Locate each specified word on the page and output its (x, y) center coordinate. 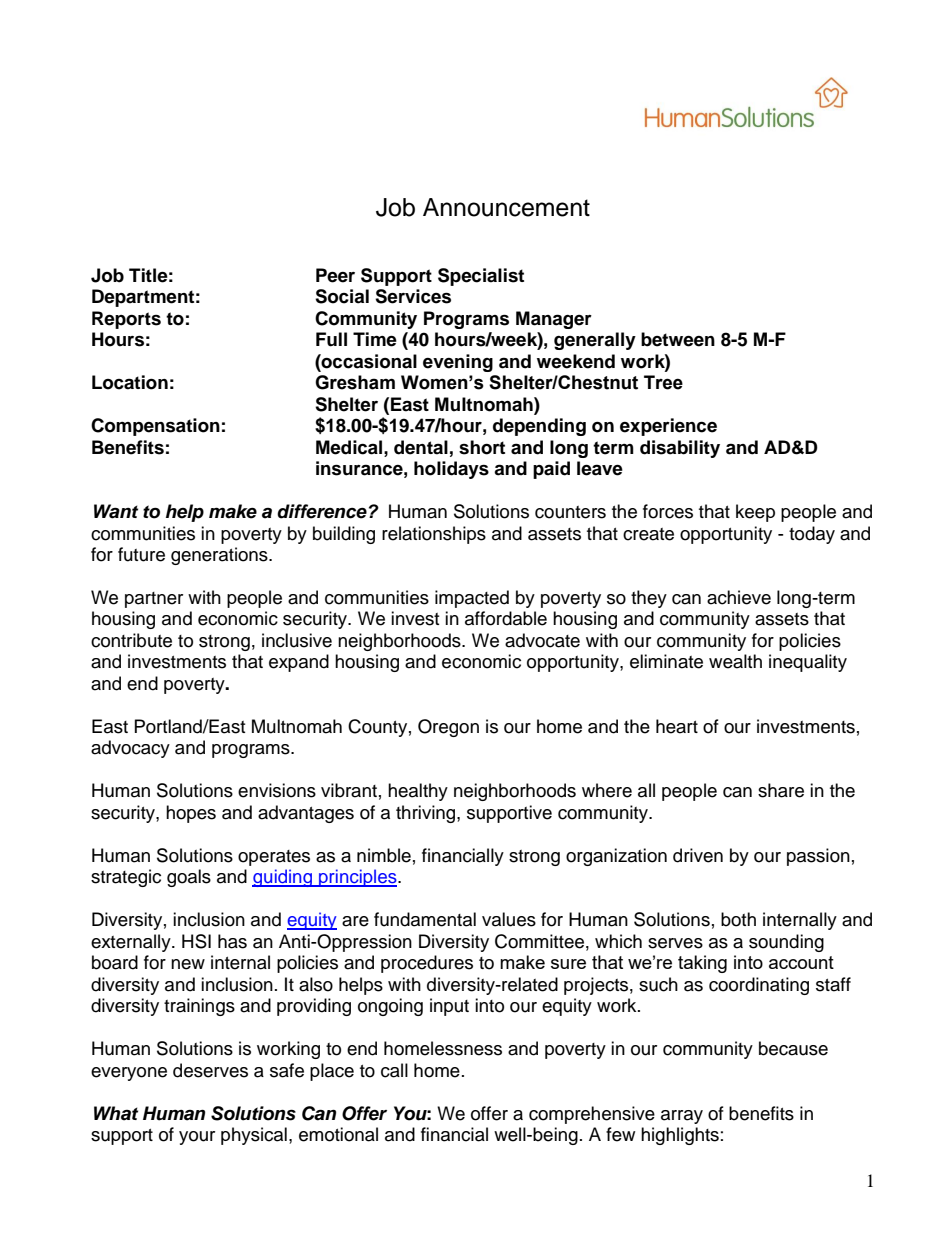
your (197, 1138)
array (682, 1117)
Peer (335, 275)
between (678, 339)
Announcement (506, 207)
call (394, 1070)
